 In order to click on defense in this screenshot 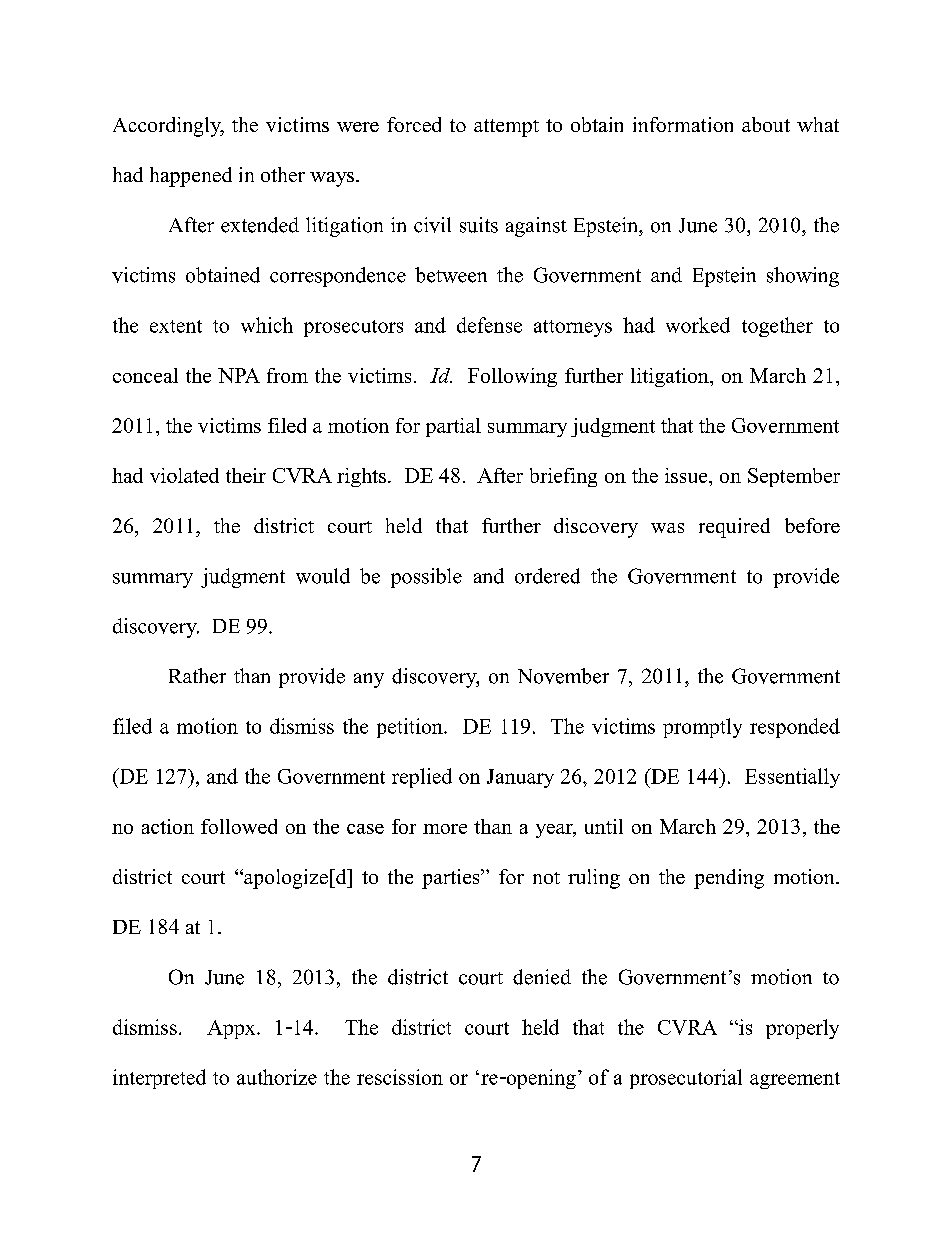, I will do `click(489, 325)`.
